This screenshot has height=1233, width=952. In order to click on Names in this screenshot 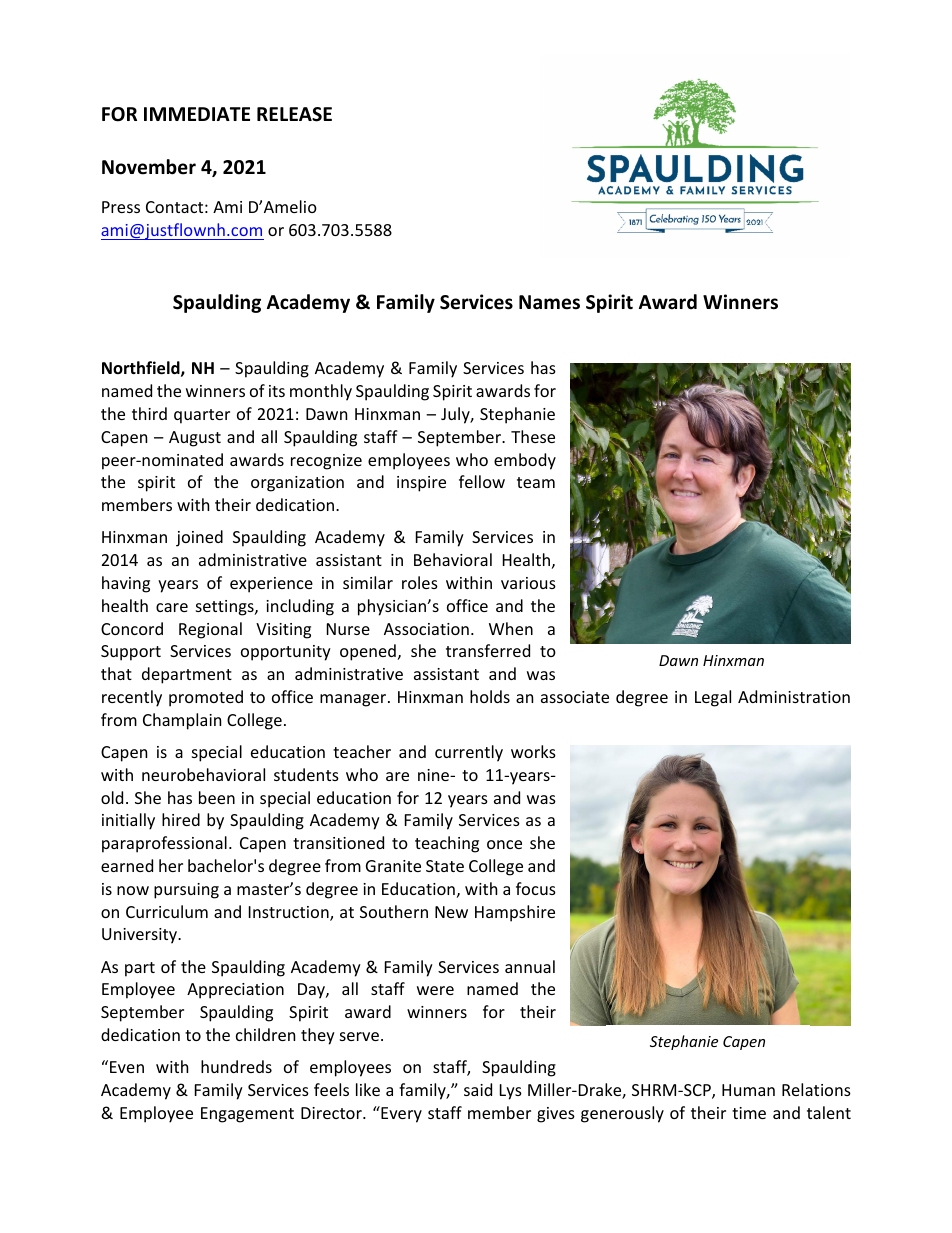, I will do `click(549, 302)`.
